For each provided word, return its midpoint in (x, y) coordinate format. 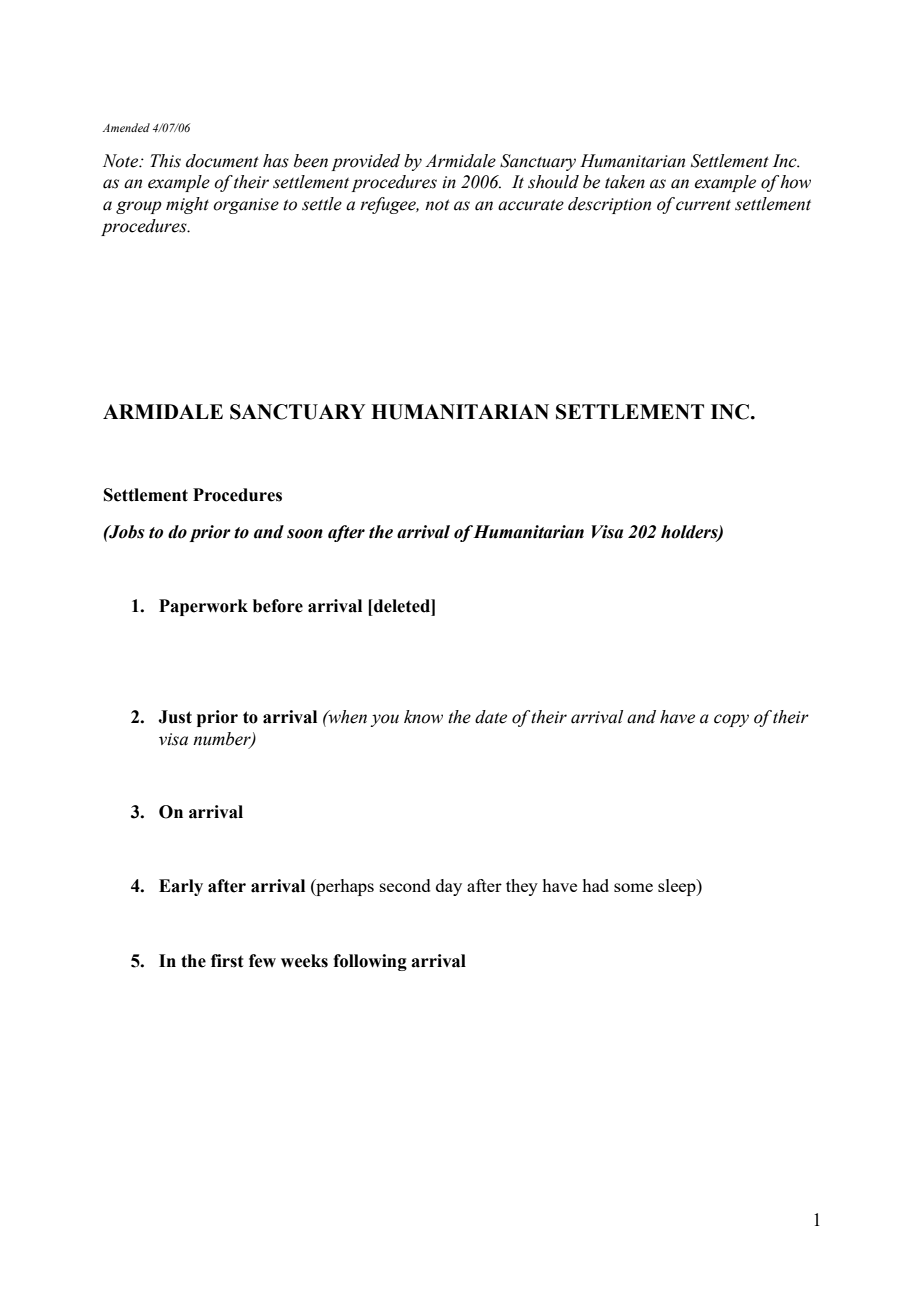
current (703, 205)
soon (305, 534)
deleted (402, 606)
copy (731, 720)
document (222, 161)
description (609, 205)
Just (175, 717)
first (227, 961)
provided (365, 162)
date (491, 717)
